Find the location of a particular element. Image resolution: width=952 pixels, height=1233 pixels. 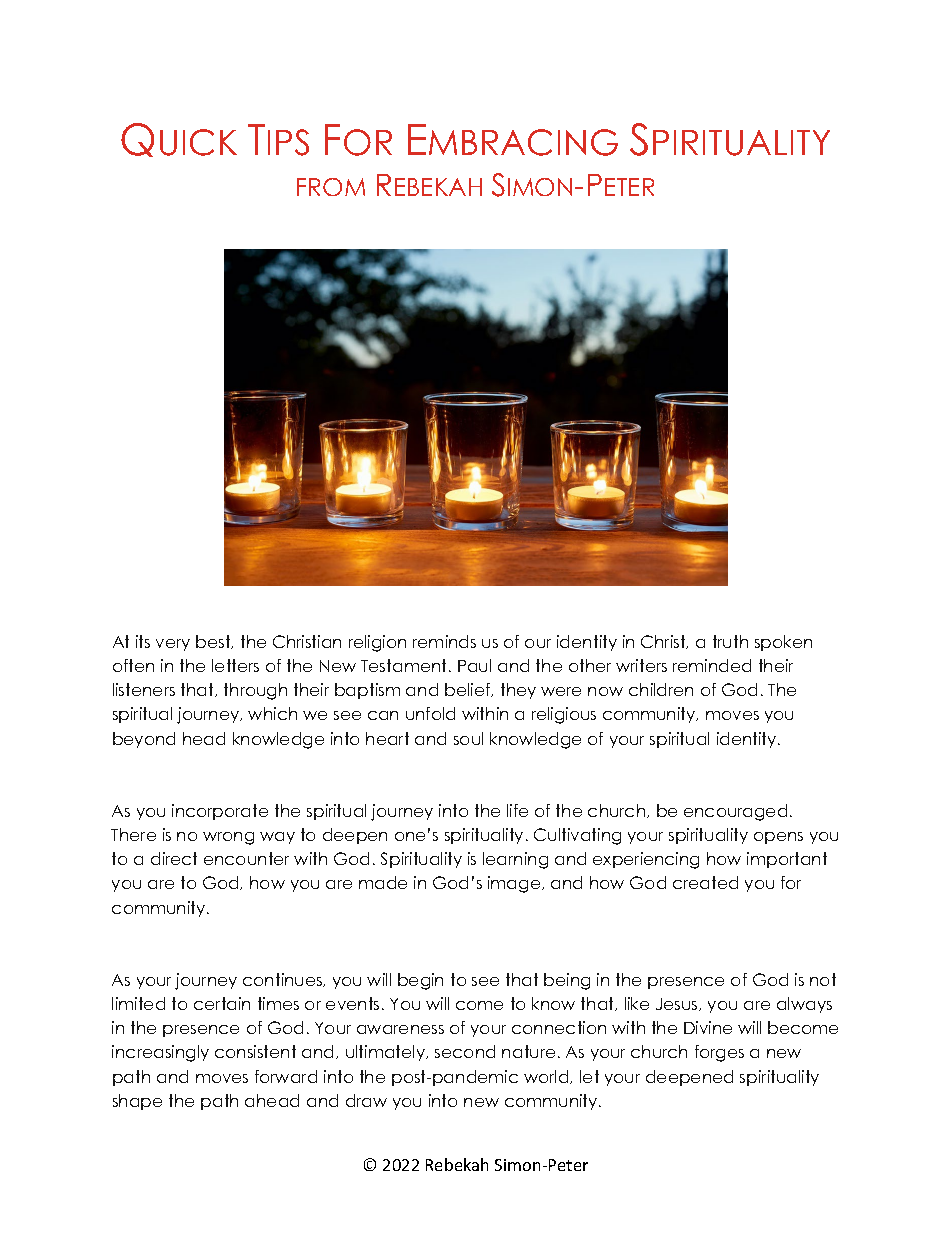

best is located at coordinates (214, 642).
